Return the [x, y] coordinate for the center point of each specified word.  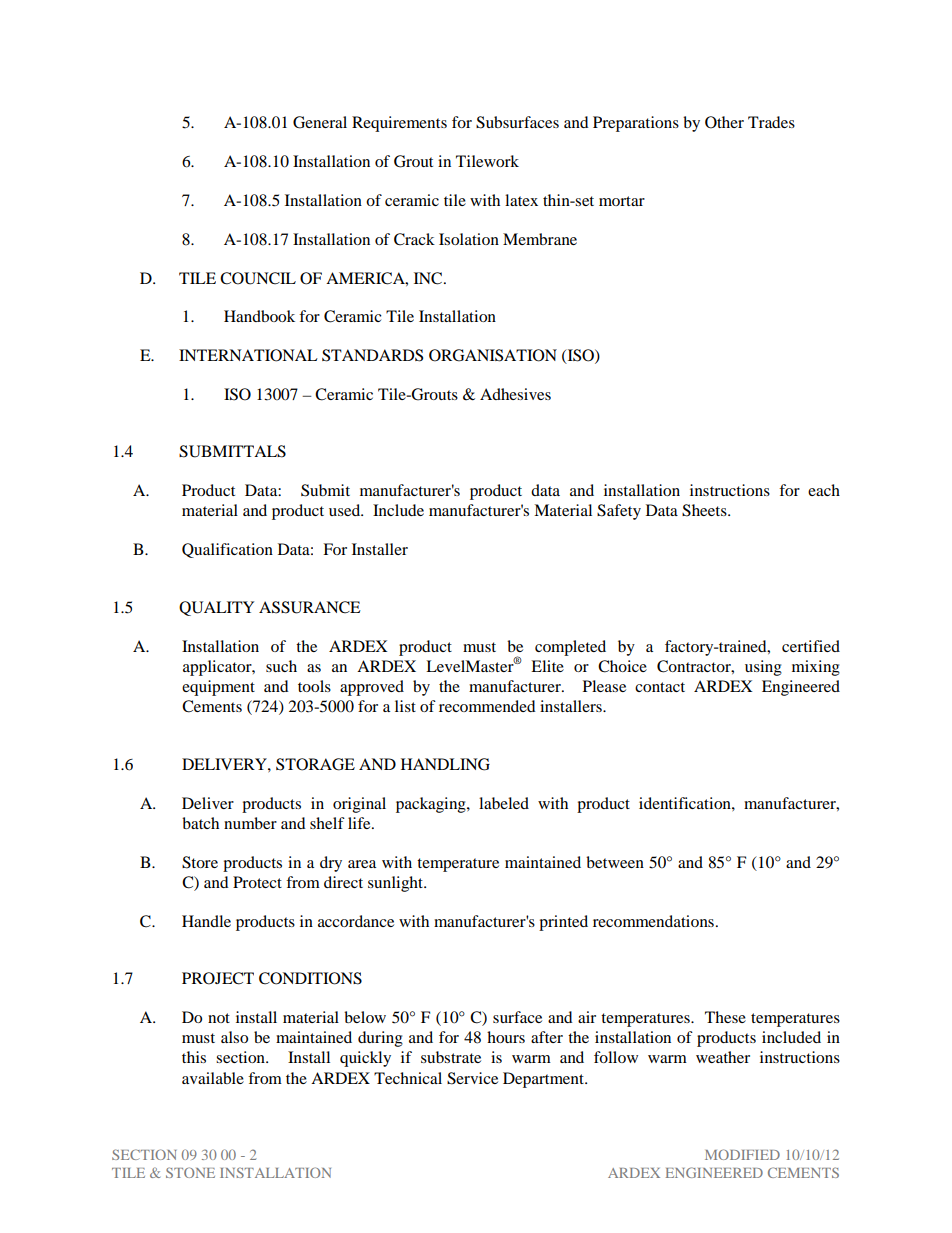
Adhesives [515, 394]
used [346, 510]
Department [544, 1080]
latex [521, 200]
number [250, 823]
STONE [190, 1172]
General [320, 122]
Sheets [705, 510]
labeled [504, 803]
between [615, 862]
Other [724, 122]
